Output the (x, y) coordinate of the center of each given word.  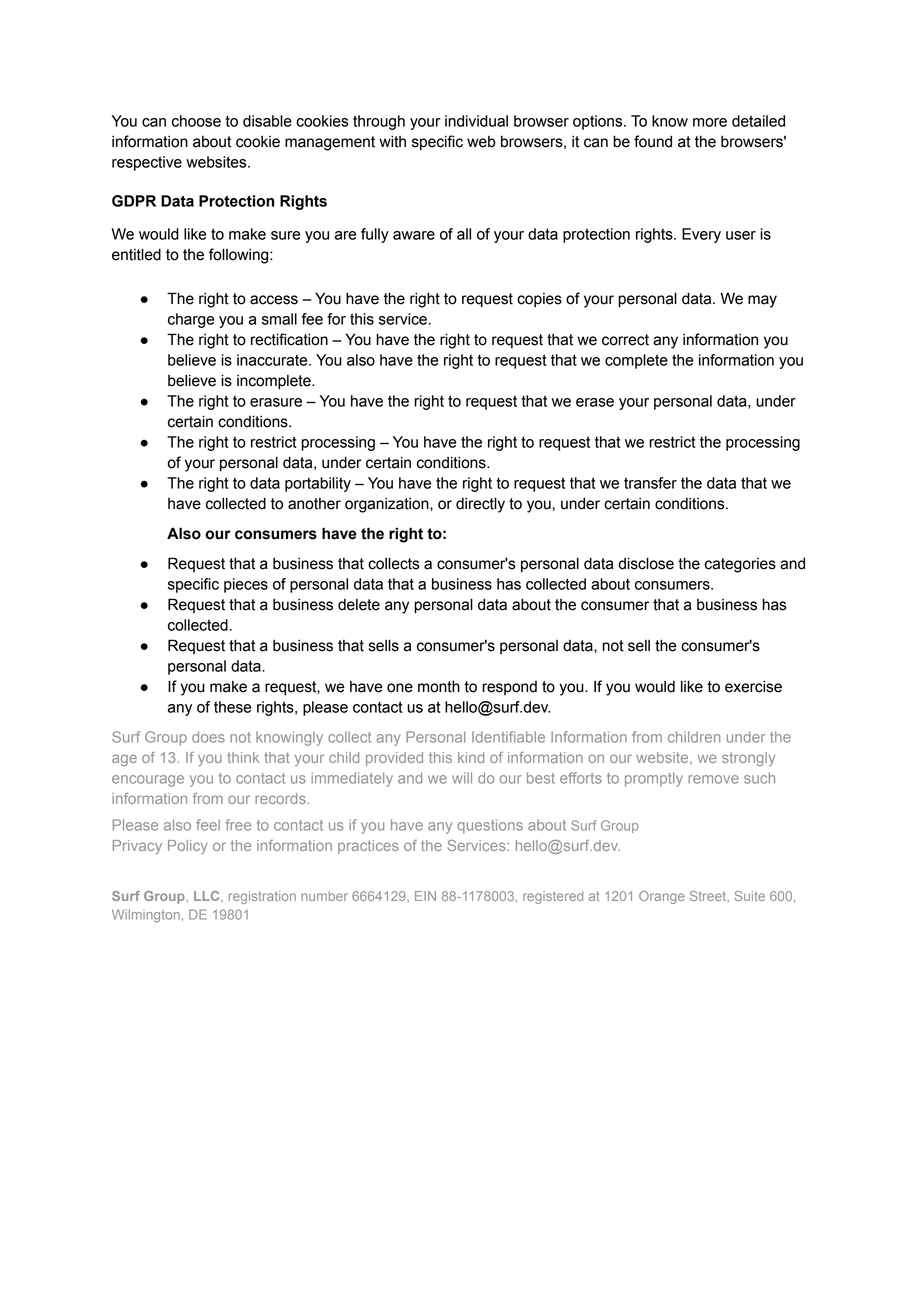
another (314, 504)
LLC (208, 896)
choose (196, 121)
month (439, 686)
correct (625, 340)
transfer (650, 483)
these (232, 707)
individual (476, 121)
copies (539, 300)
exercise (753, 686)
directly (480, 505)
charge (191, 320)
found (653, 141)
